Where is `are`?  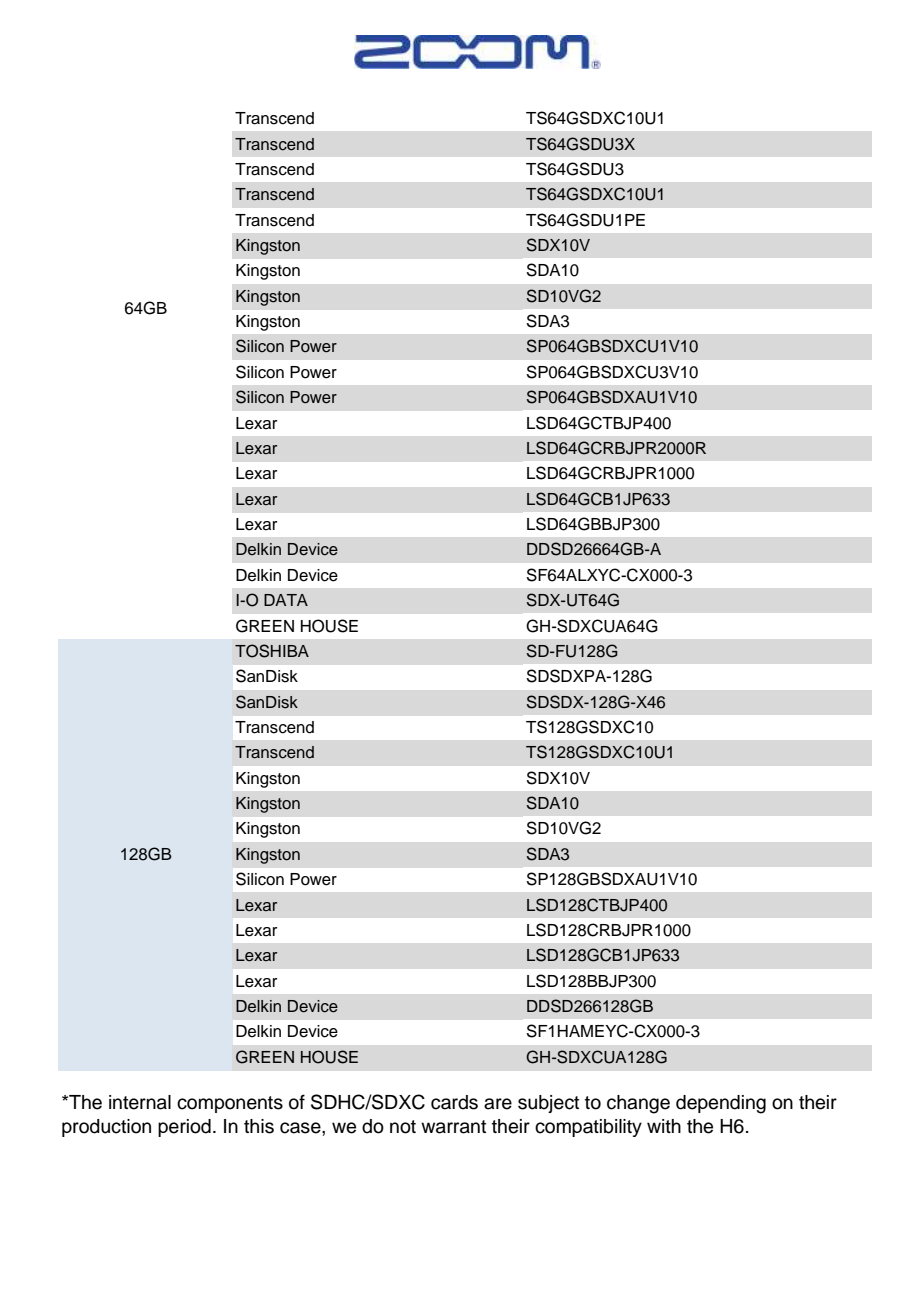
are is located at coordinates (498, 1104).
